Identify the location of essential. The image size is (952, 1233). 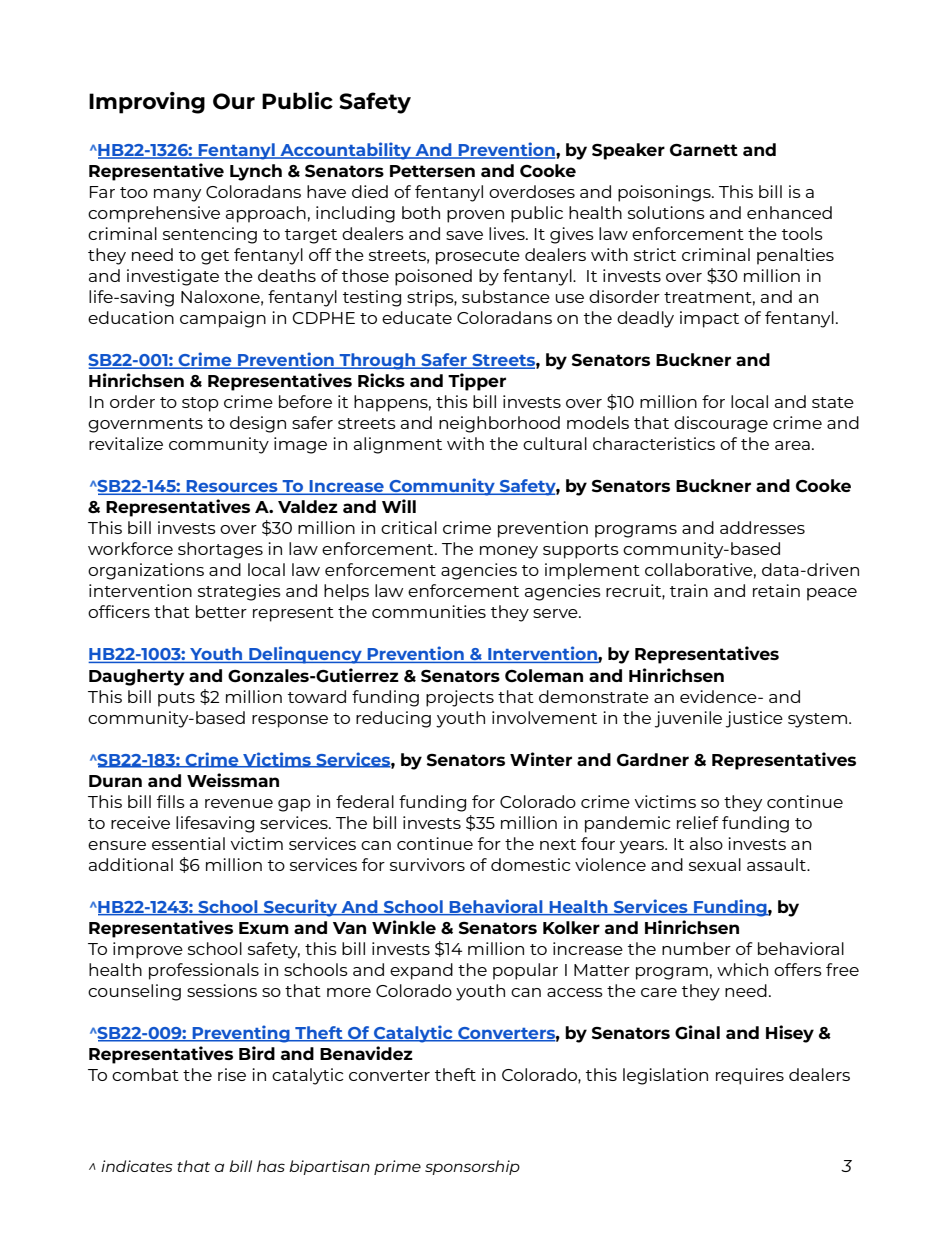
(188, 843).
